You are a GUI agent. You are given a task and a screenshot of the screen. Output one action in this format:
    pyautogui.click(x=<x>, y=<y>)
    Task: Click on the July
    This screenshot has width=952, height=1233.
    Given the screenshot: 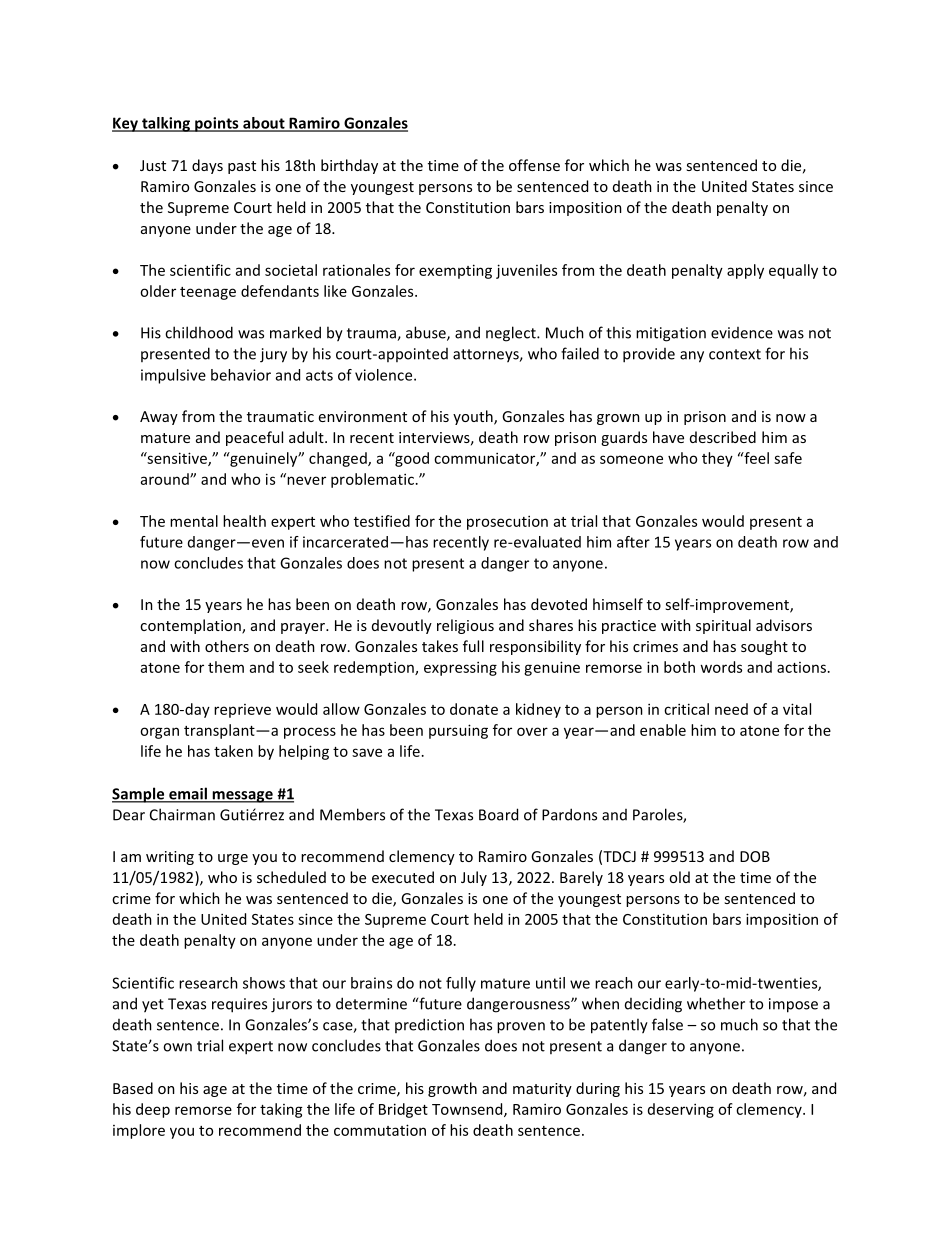 What is the action you would take?
    pyautogui.click(x=474, y=878)
